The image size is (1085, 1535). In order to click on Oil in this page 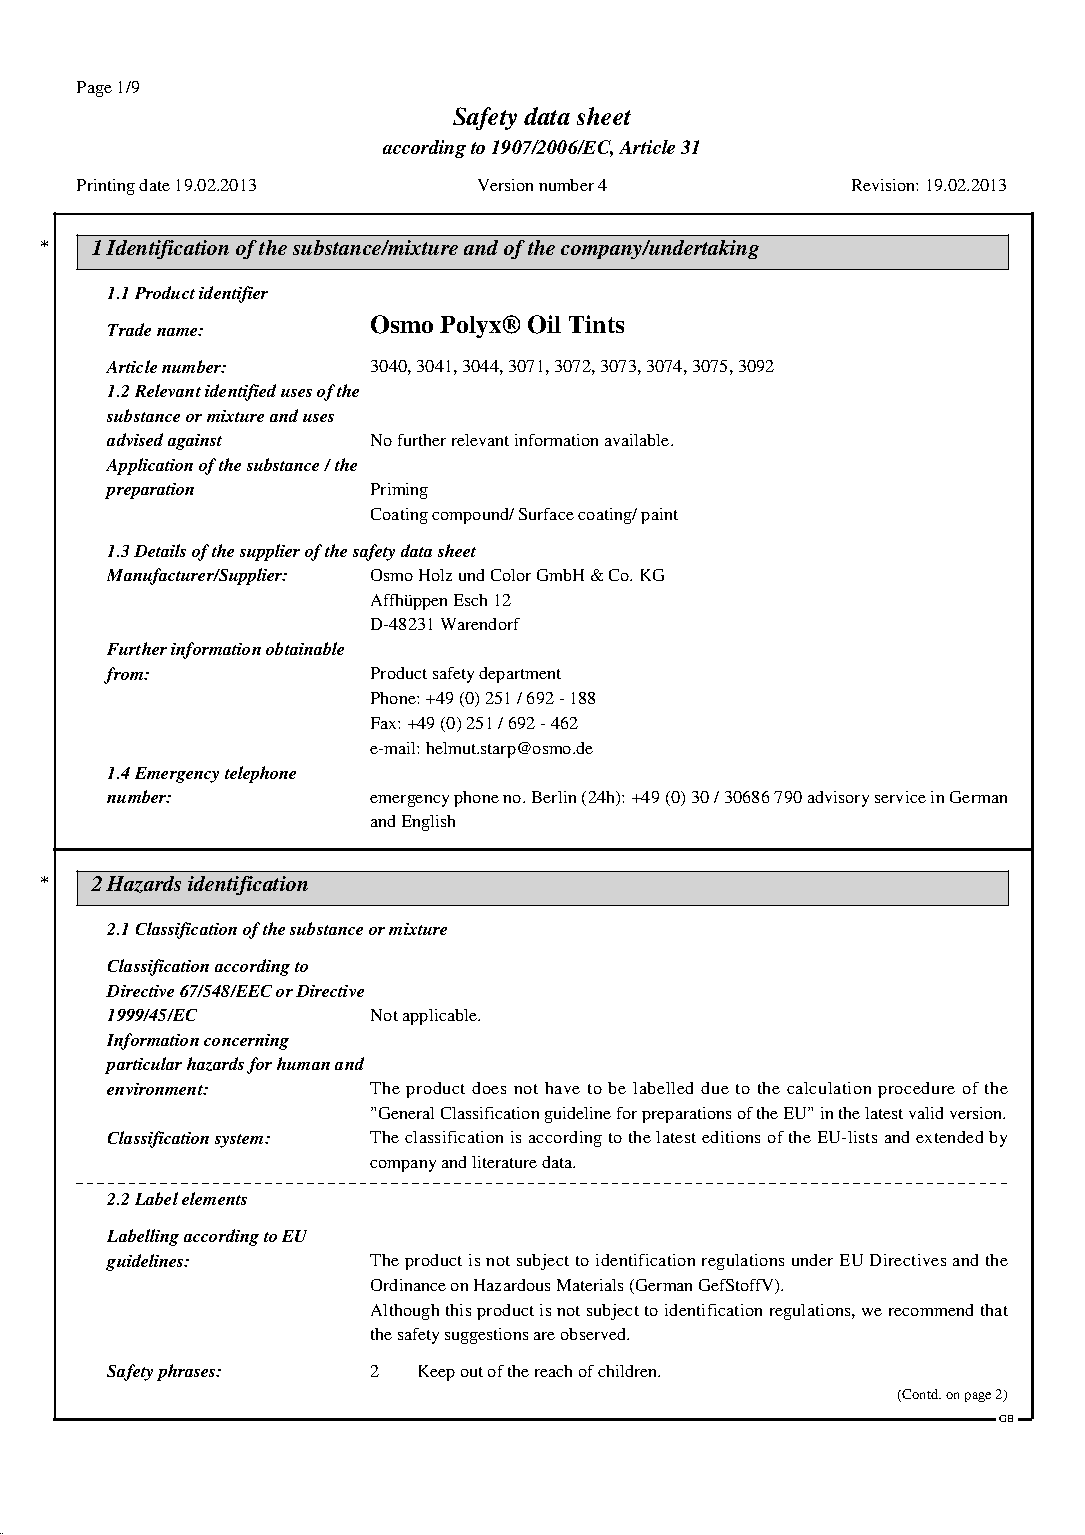, I will do `click(544, 324)`.
